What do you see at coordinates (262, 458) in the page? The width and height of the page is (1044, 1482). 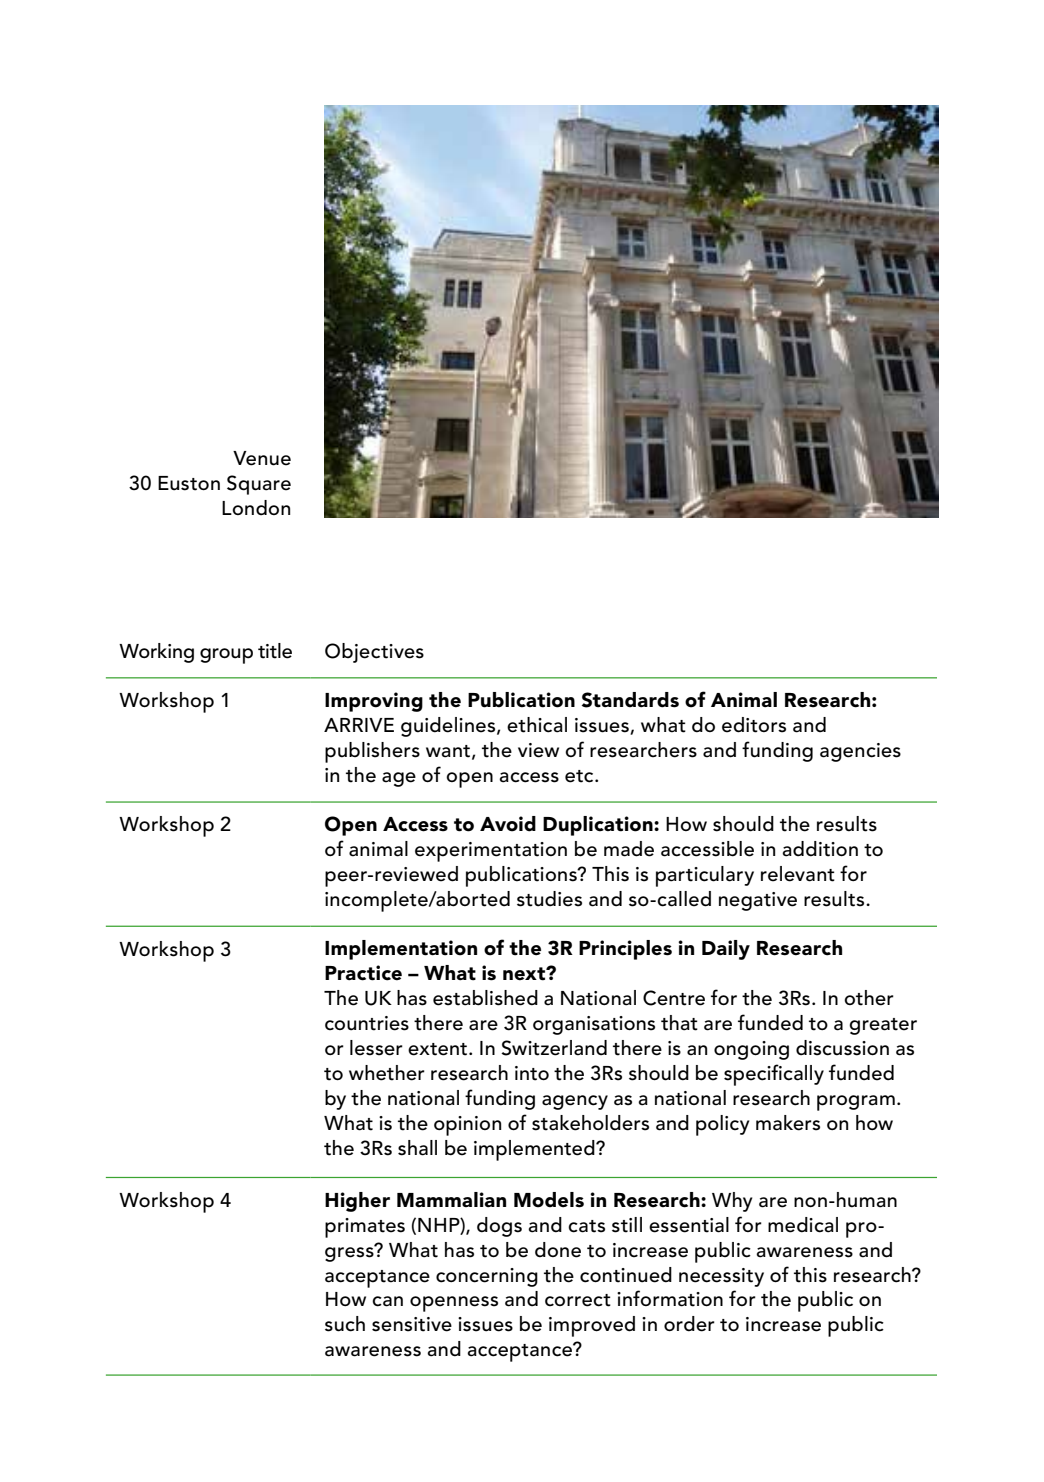 I see `Venue` at bounding box center [262, 458].
